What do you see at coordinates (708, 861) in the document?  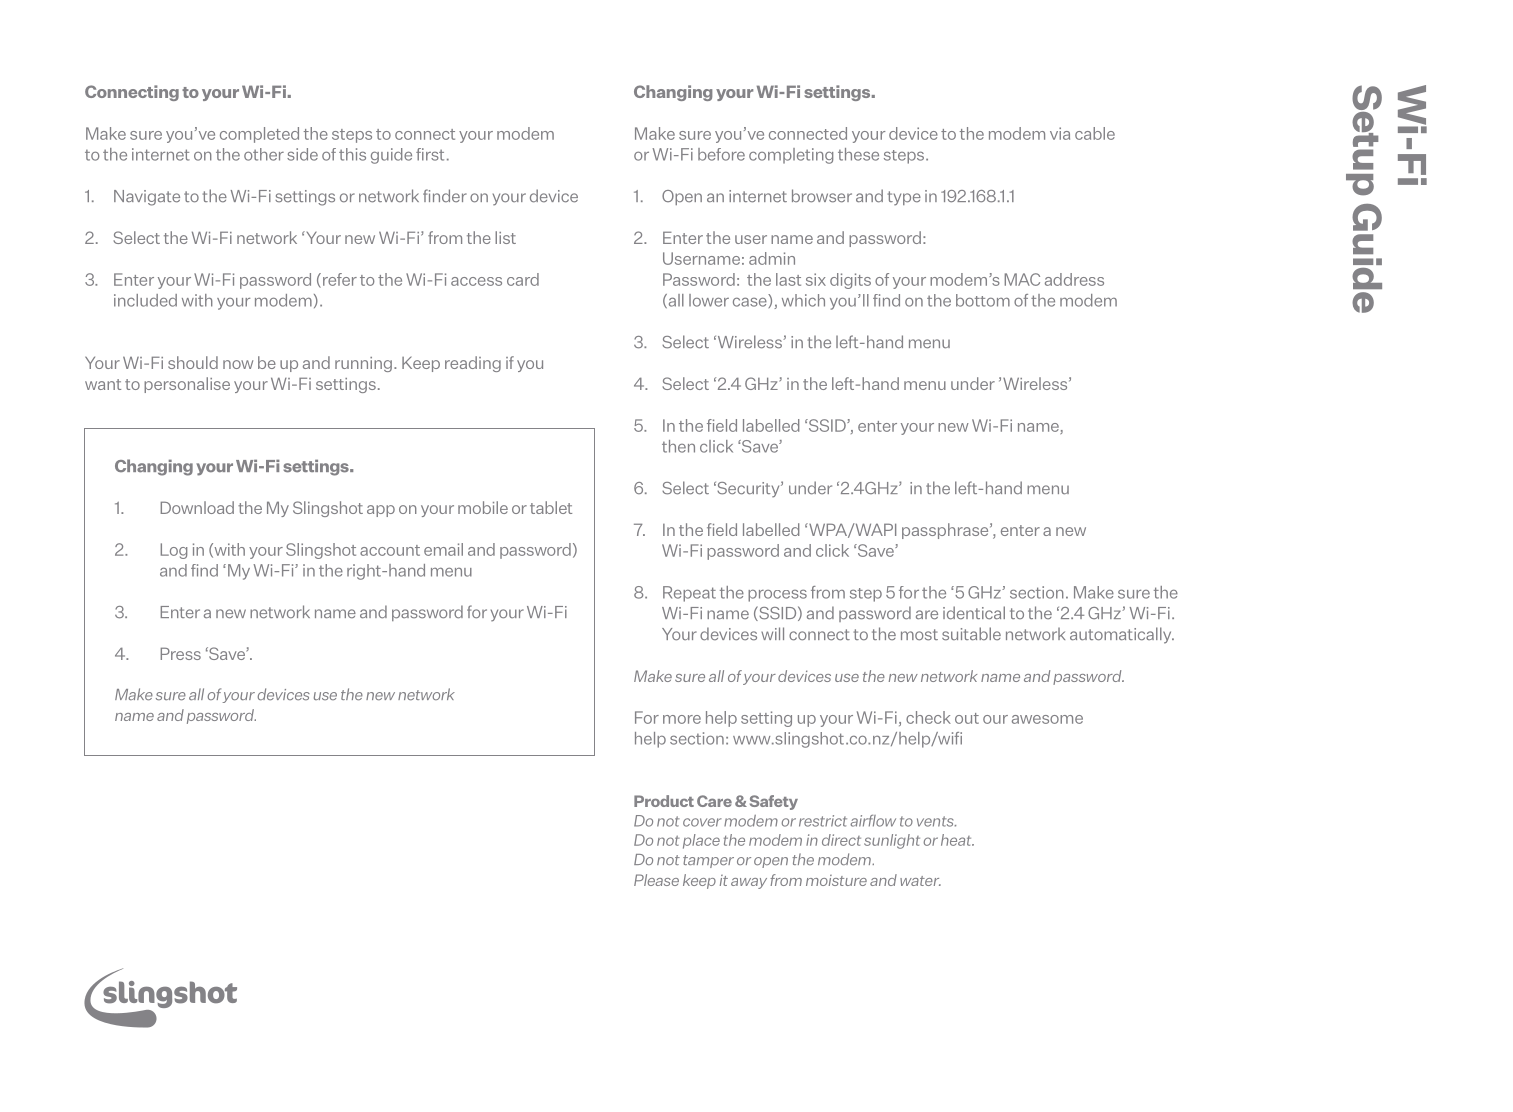 I see `tamper` at bounding box center [708, 861].
